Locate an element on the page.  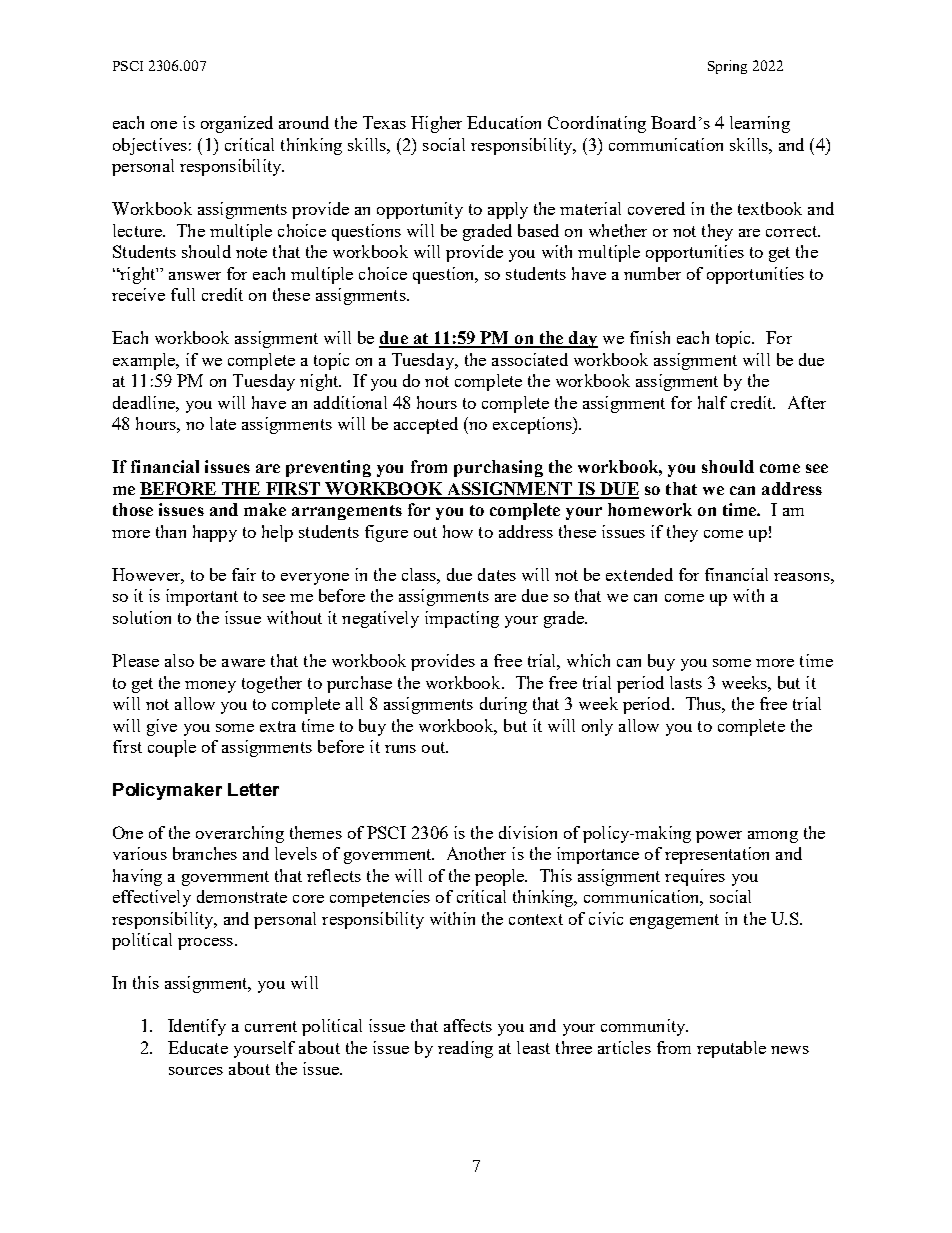
lasts is located at coordinates (686, 682).
